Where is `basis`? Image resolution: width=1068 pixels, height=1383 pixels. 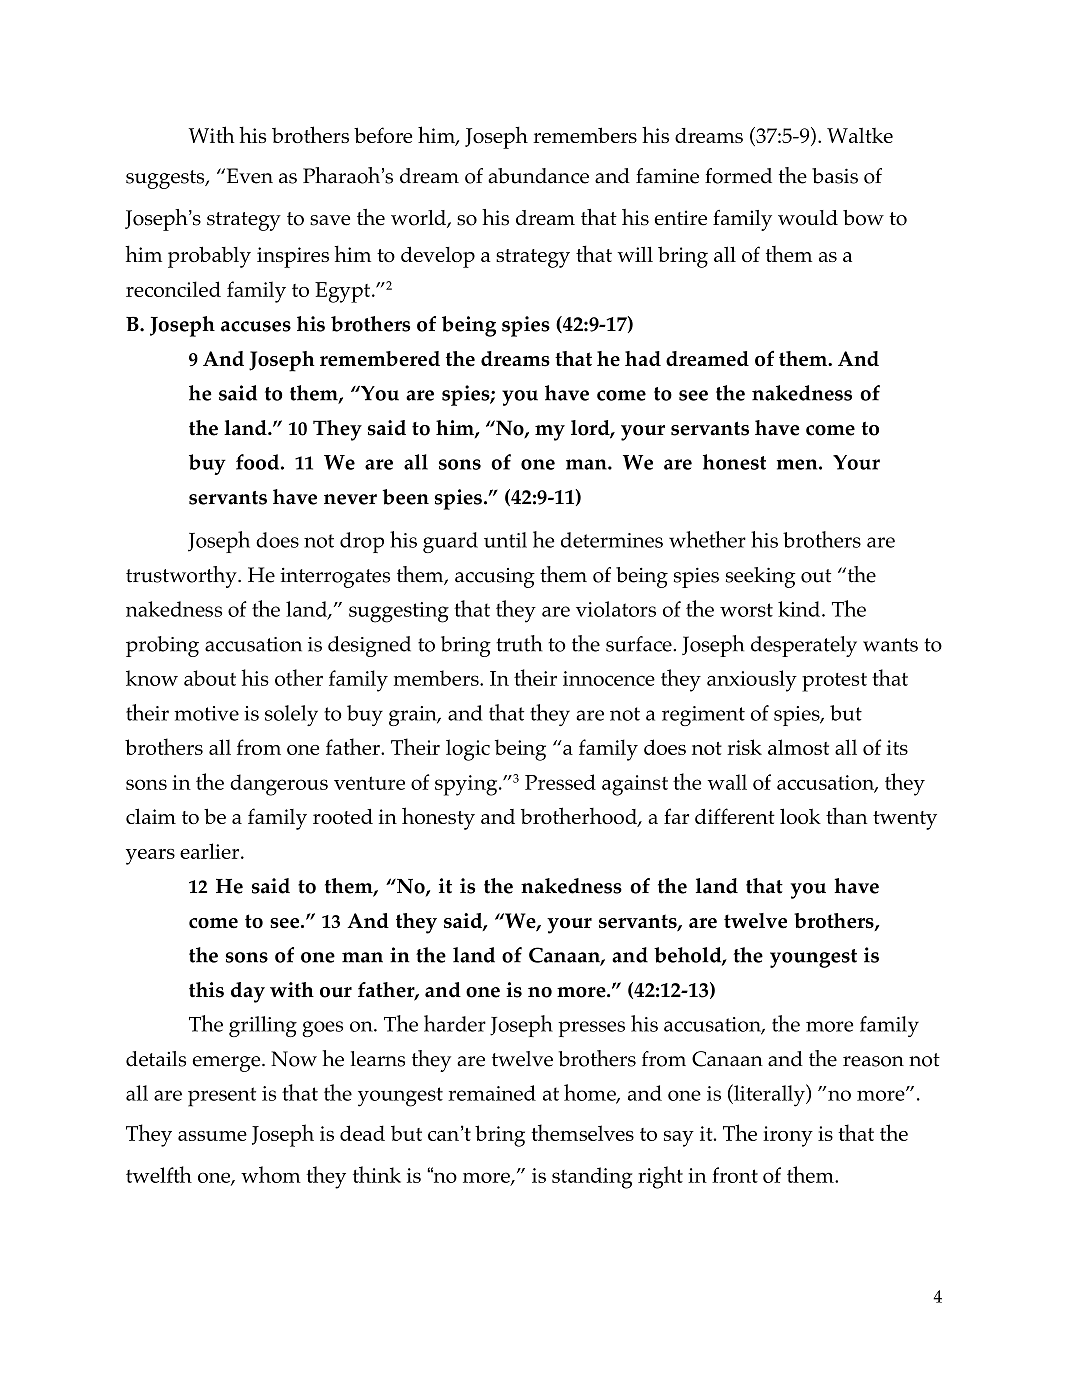 basis is located at coordinates (835, 176).
